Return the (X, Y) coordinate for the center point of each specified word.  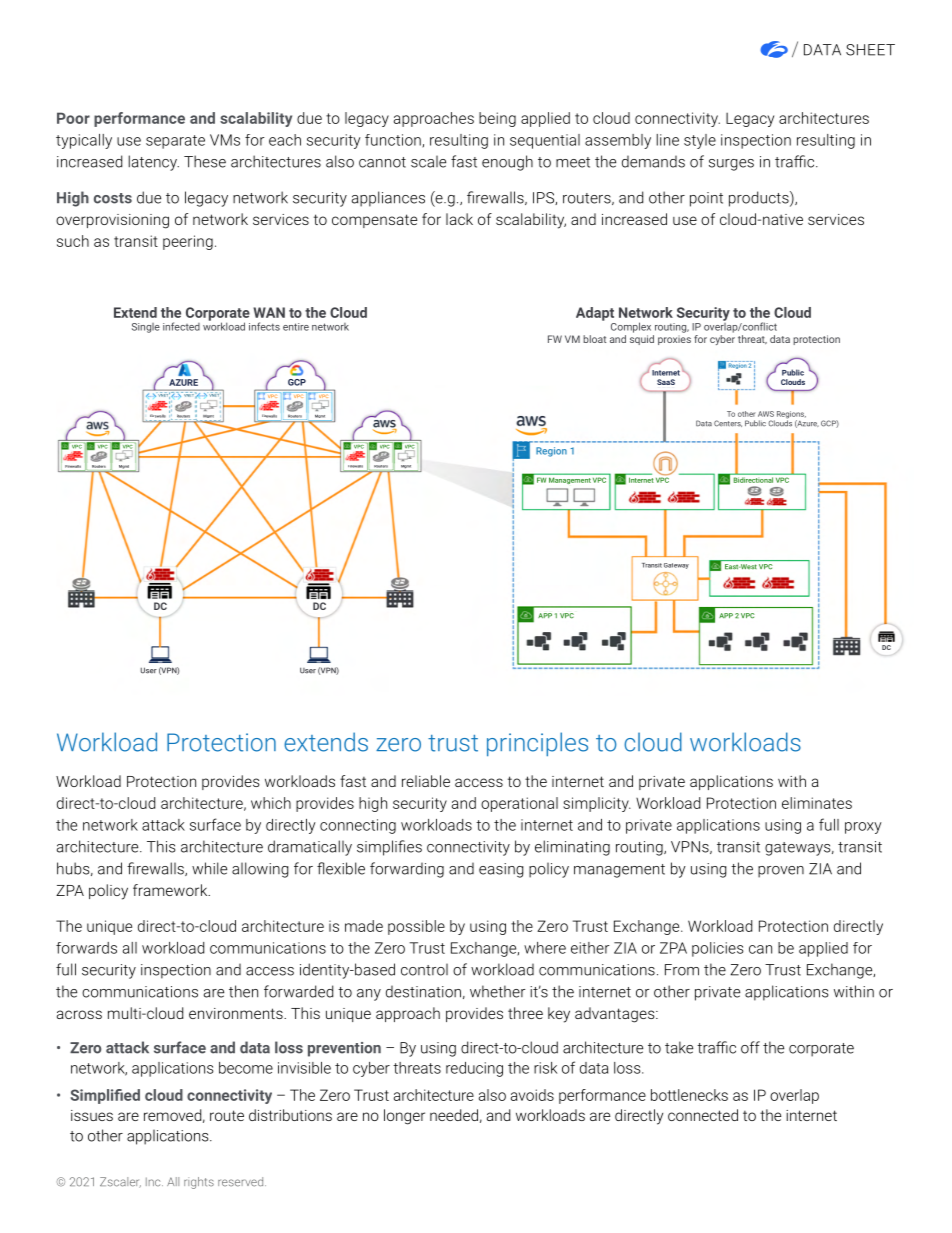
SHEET (870, 50)
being (497, 119)
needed (454, 1115)
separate (175, 142)
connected (703, 1115)
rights (199, 1183)
